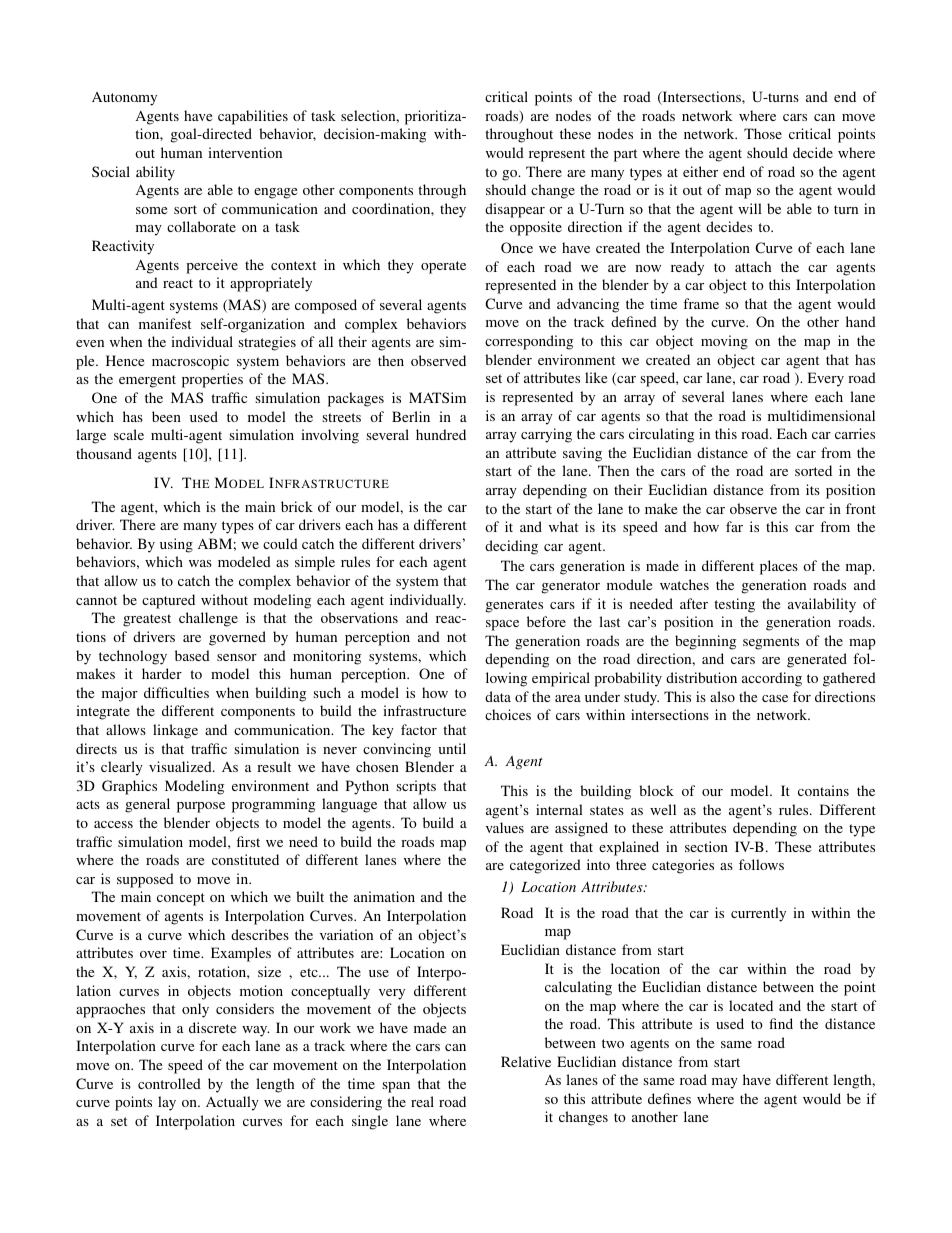 This screenshot has height=1233, width=952. What do you see at coordinates (168, 601) in the screenshot?
I see `captured` at bounding box center [168, 601].
